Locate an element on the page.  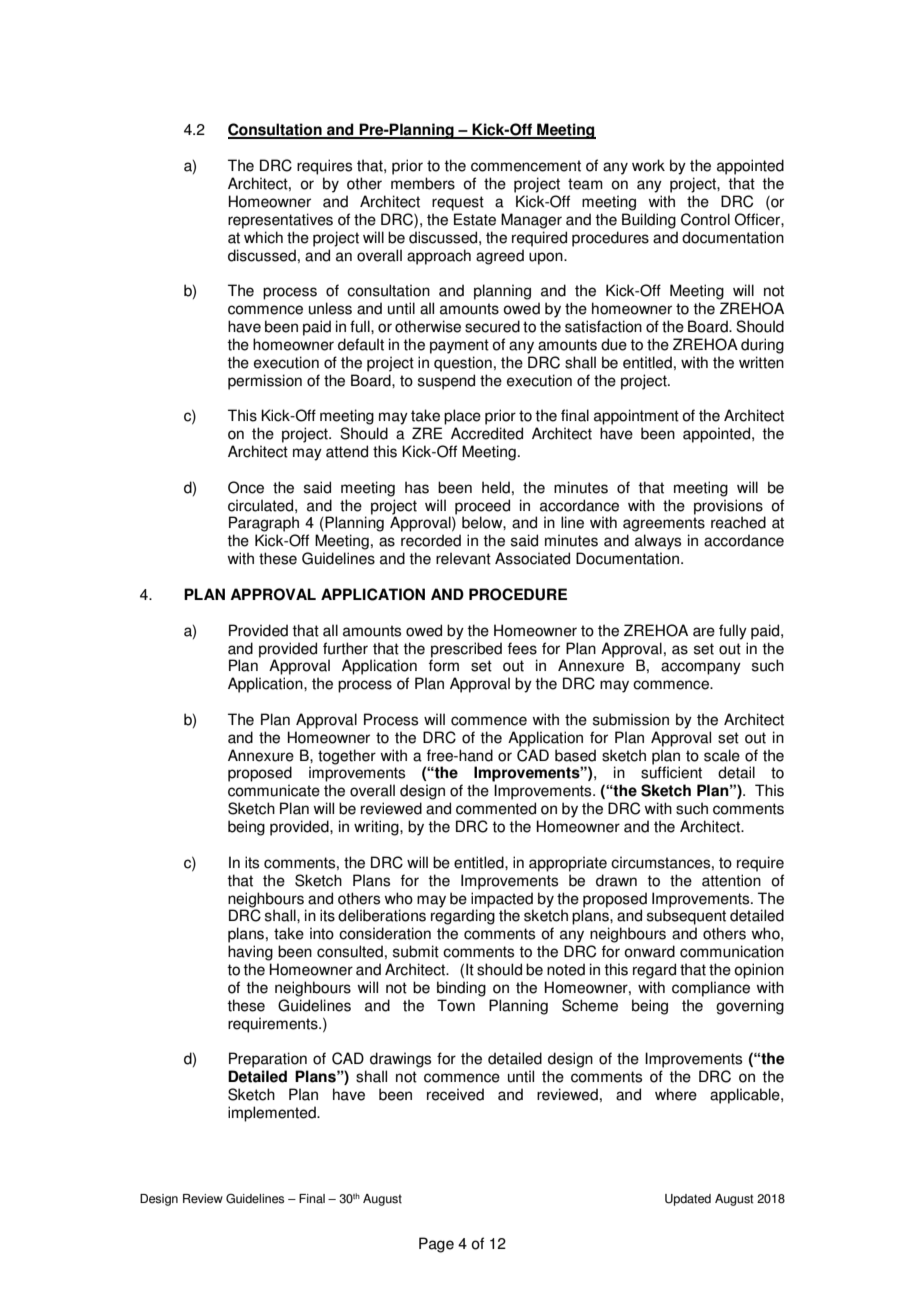
Updated is located at coordinates (688, 1200).
